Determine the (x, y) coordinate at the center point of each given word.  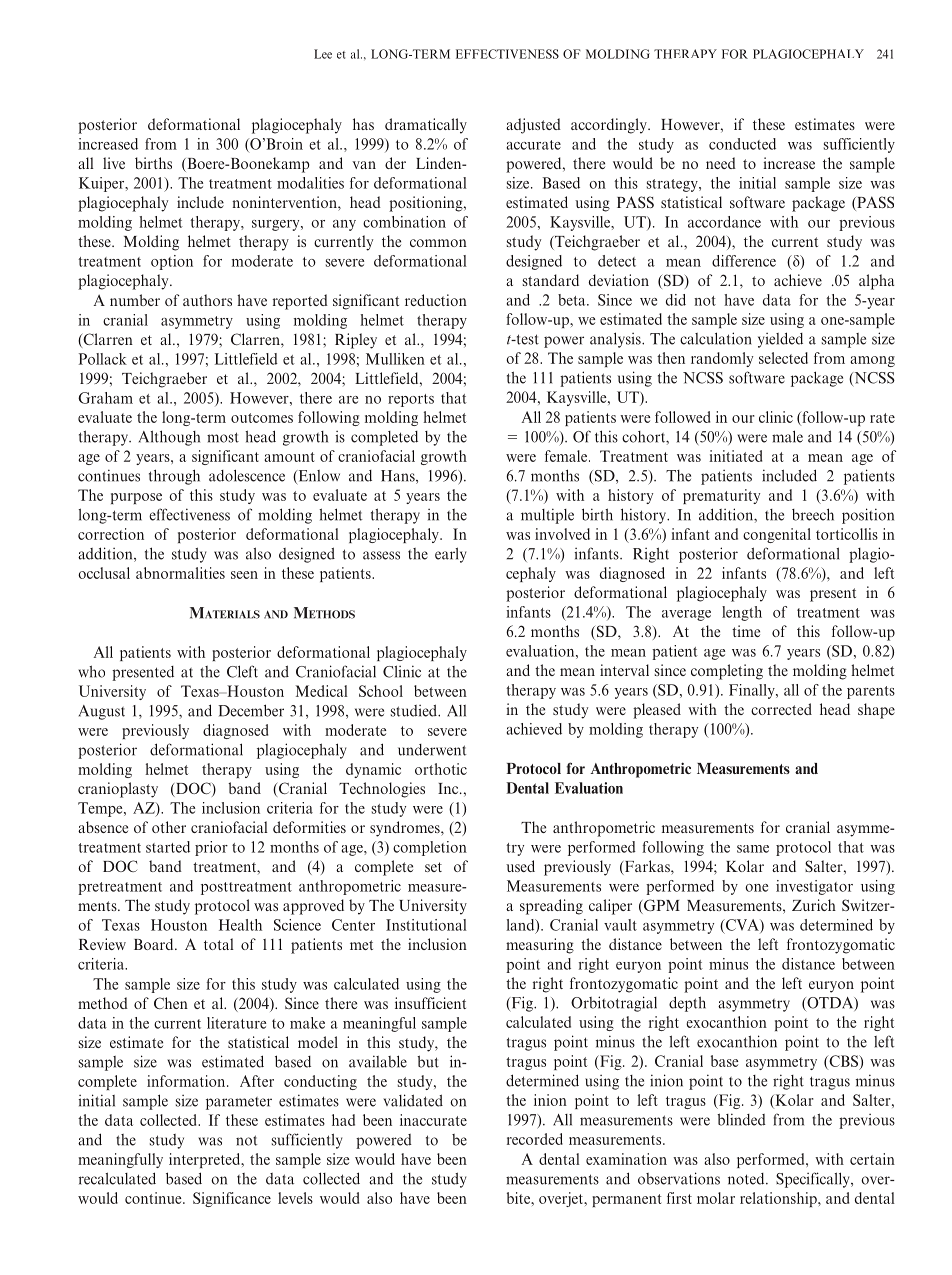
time (746, 631)
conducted (742, 144)
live (114, 163)
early (450, 555)
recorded (535, 1139)
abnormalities (180, 573)
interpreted (206, 1160)
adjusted (533, 126)
